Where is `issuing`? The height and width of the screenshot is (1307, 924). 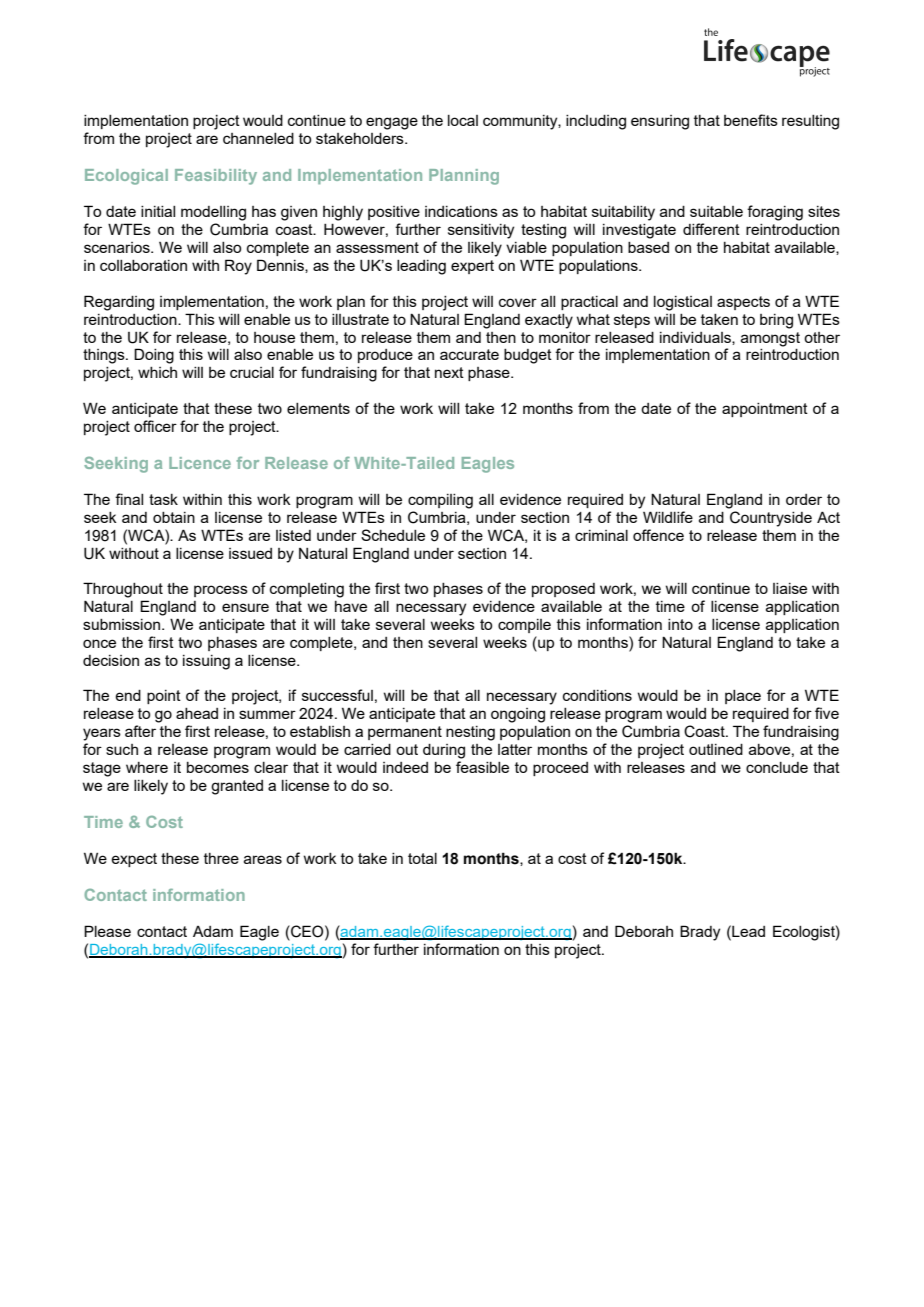
issuing is located at coordinates (206, 662).
